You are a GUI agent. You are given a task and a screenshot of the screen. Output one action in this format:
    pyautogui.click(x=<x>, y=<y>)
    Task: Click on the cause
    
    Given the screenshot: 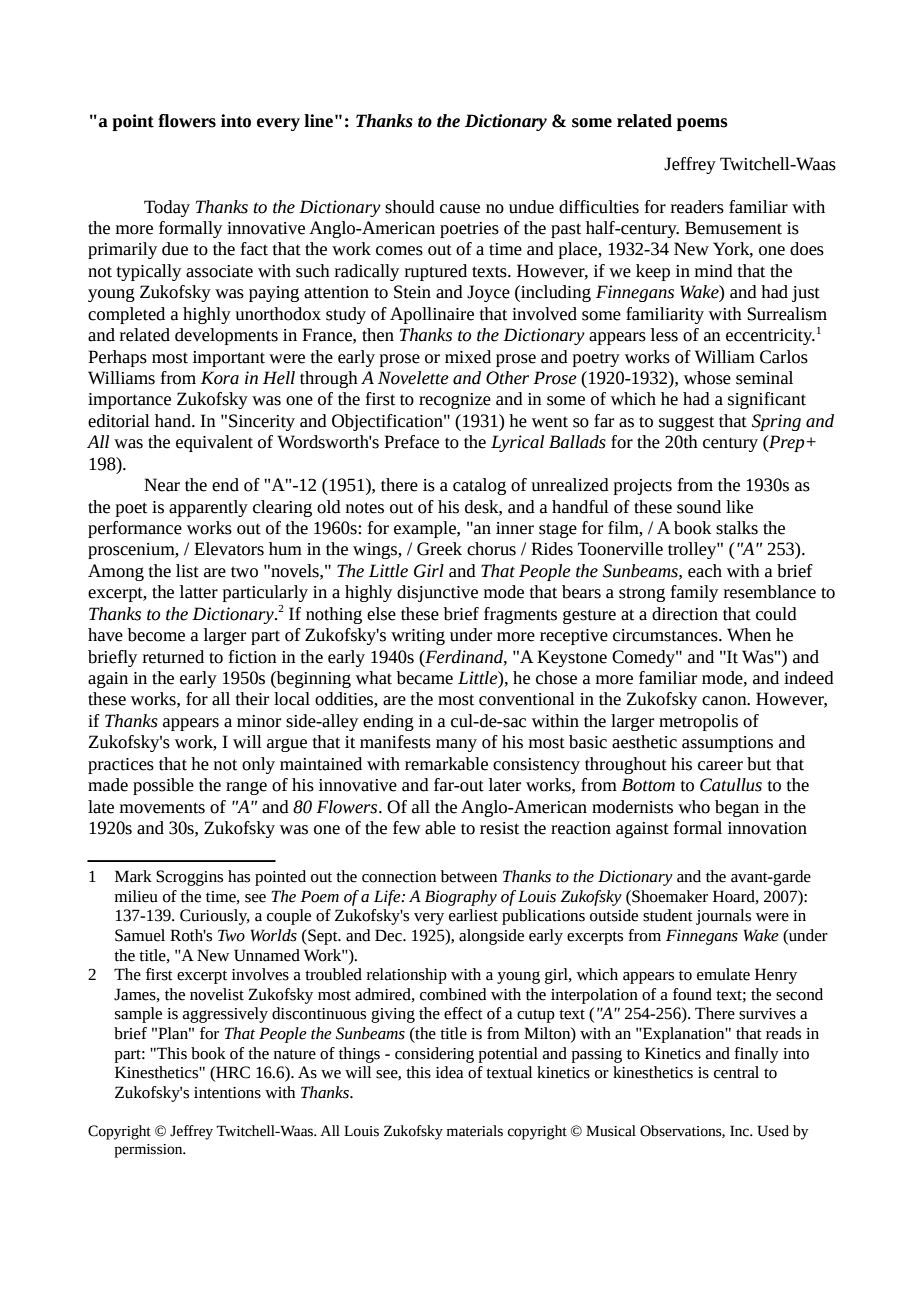 What is the action you would take?
    pyautogui.click(x=460, y=209)
